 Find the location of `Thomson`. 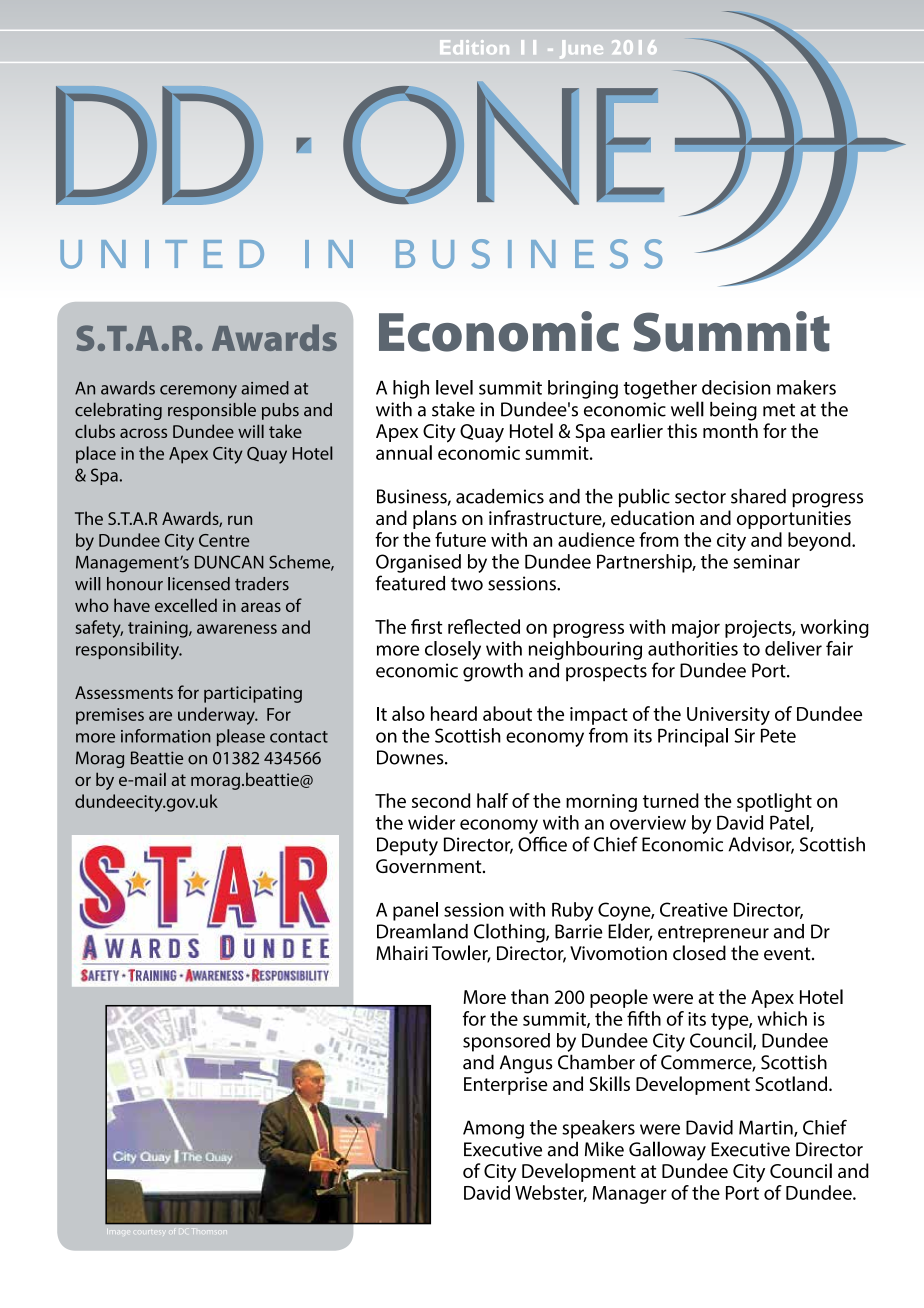

Thomson is located at coordinates (209, 1231).
